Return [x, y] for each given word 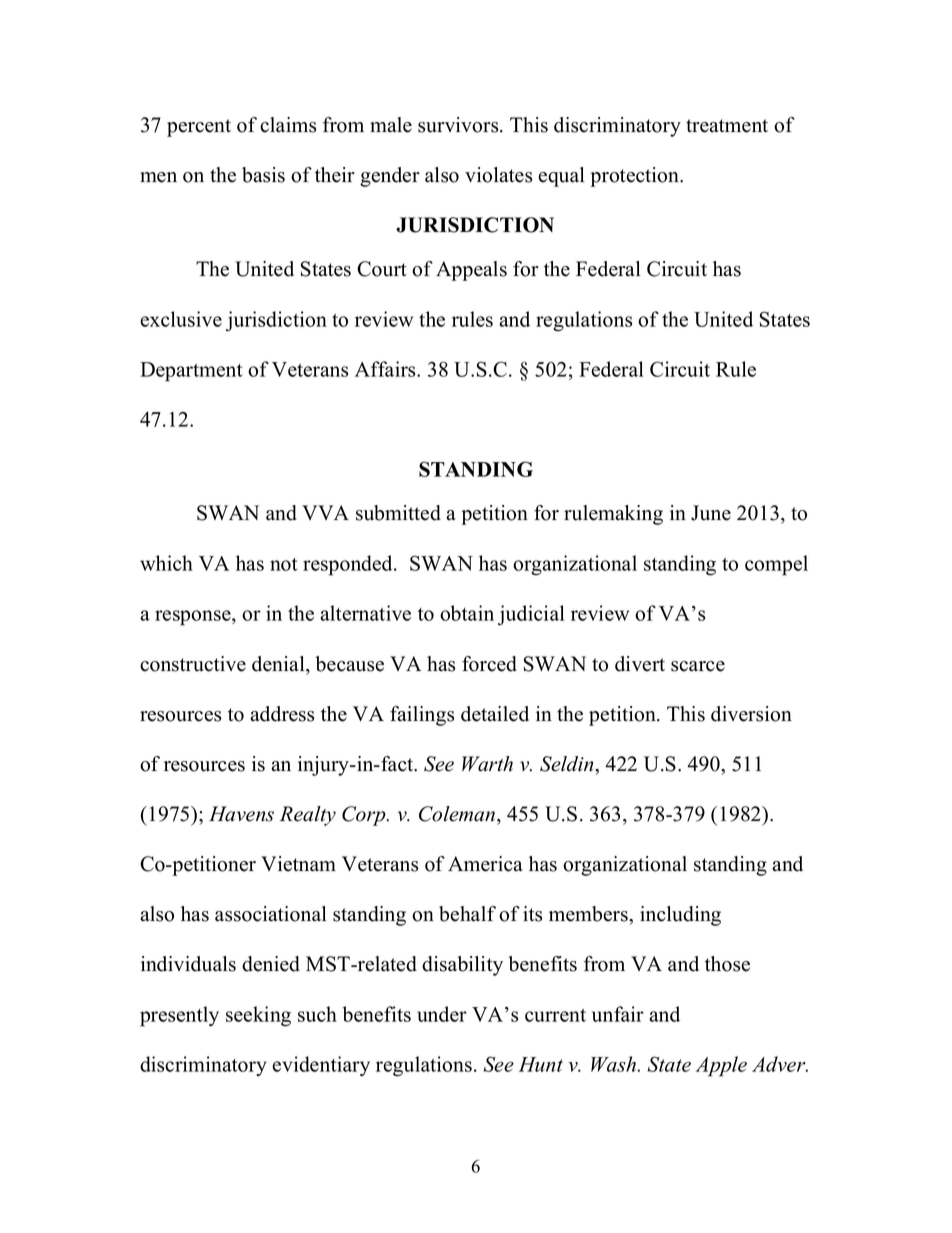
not [284, 564]
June [711, 513]
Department [191, 372]
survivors [459, 125]
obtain [467, 613]
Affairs [386, 369]
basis [263, 175]
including [680, 916]
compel [776, 565]
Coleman [458, 814]
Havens [241, 814]
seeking [258, 1016]
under [442, 1014]
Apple [721, 1066]
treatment [727, 126]
